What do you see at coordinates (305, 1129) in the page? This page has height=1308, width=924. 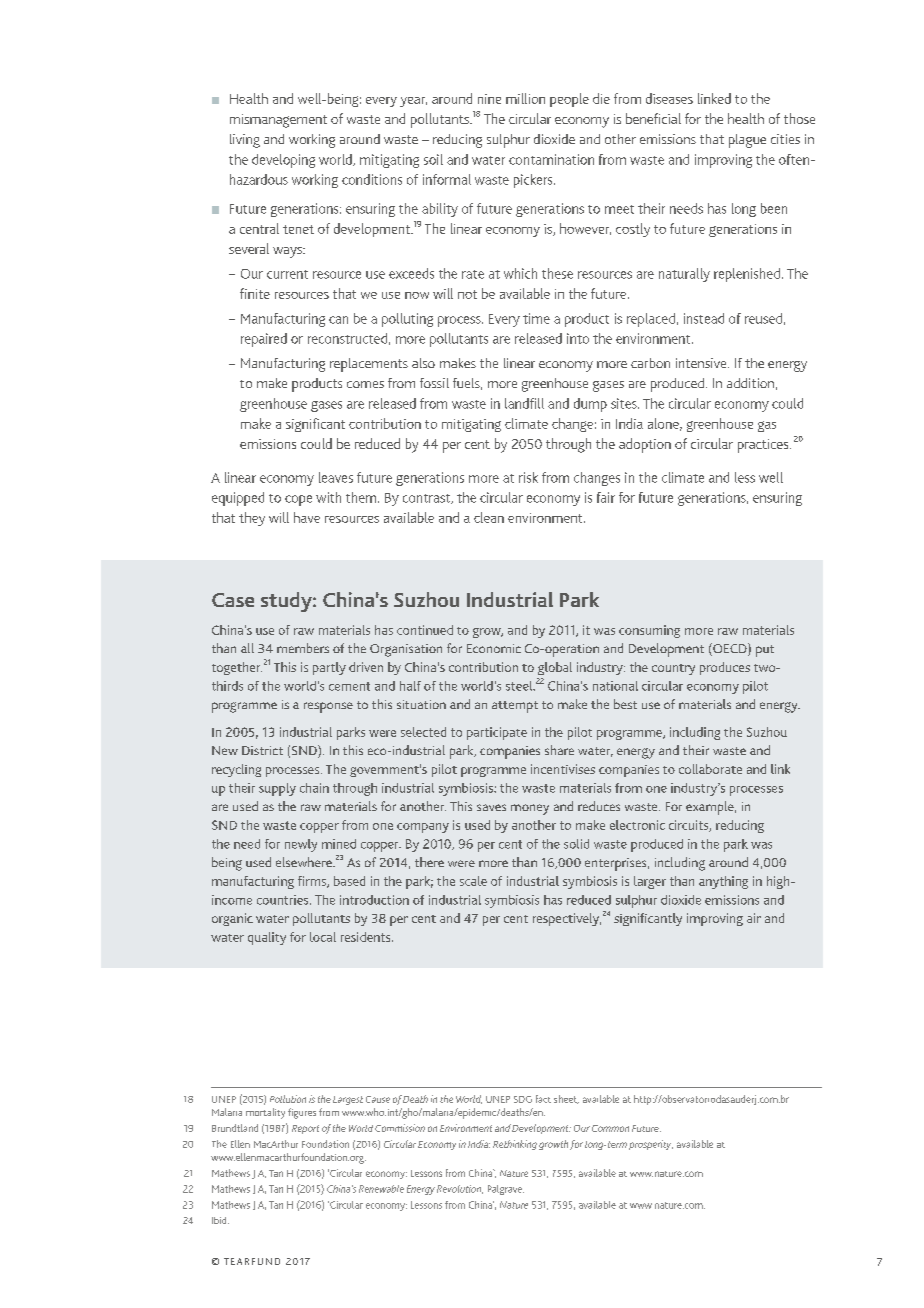 I see `Report` at bounding box center [305, 1129].
